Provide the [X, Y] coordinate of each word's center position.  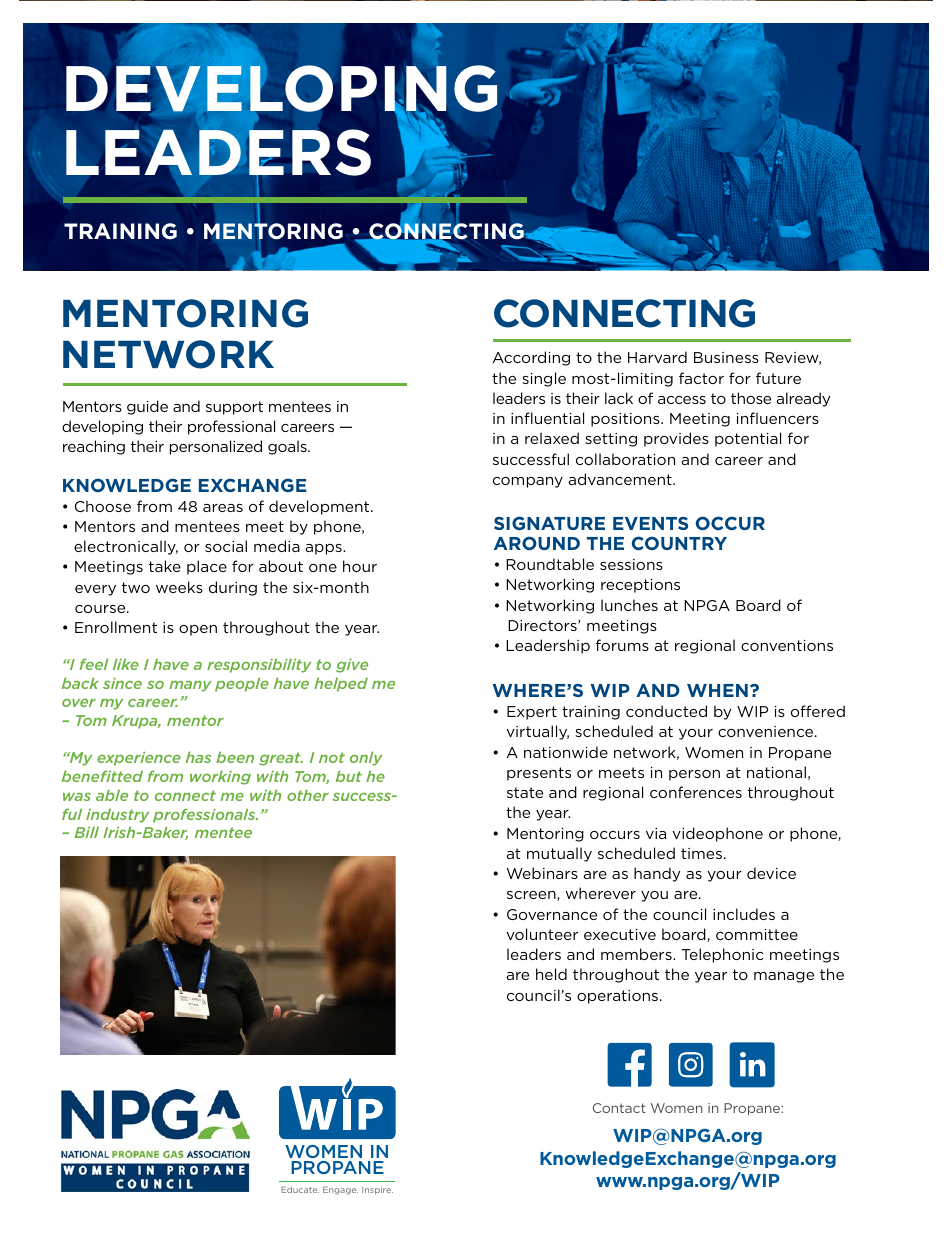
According [531, 358]
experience [139, 759]
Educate [300, 1189]
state [525, 792]
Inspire [377, 1190]
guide [147, 407]
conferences [696, 792]
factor [701, 378]
